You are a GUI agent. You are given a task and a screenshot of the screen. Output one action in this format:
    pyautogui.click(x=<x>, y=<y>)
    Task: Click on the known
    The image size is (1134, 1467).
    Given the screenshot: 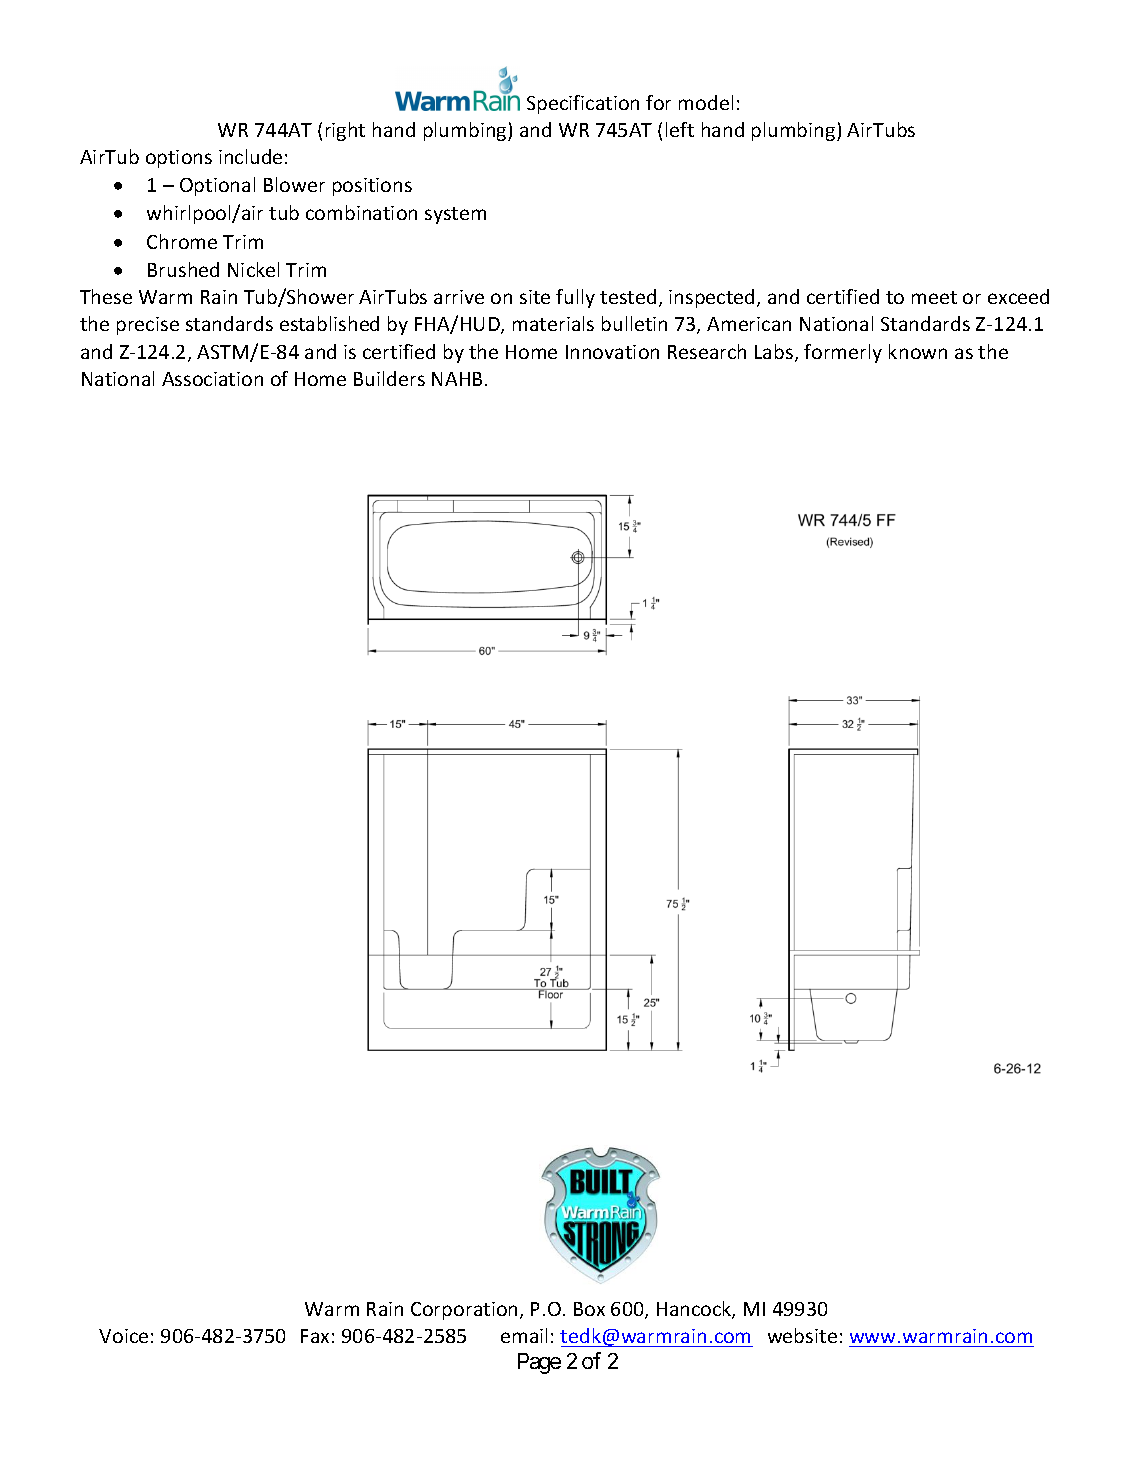 What is the action you would take?
    pyautogui.click(x=918, y=351)
